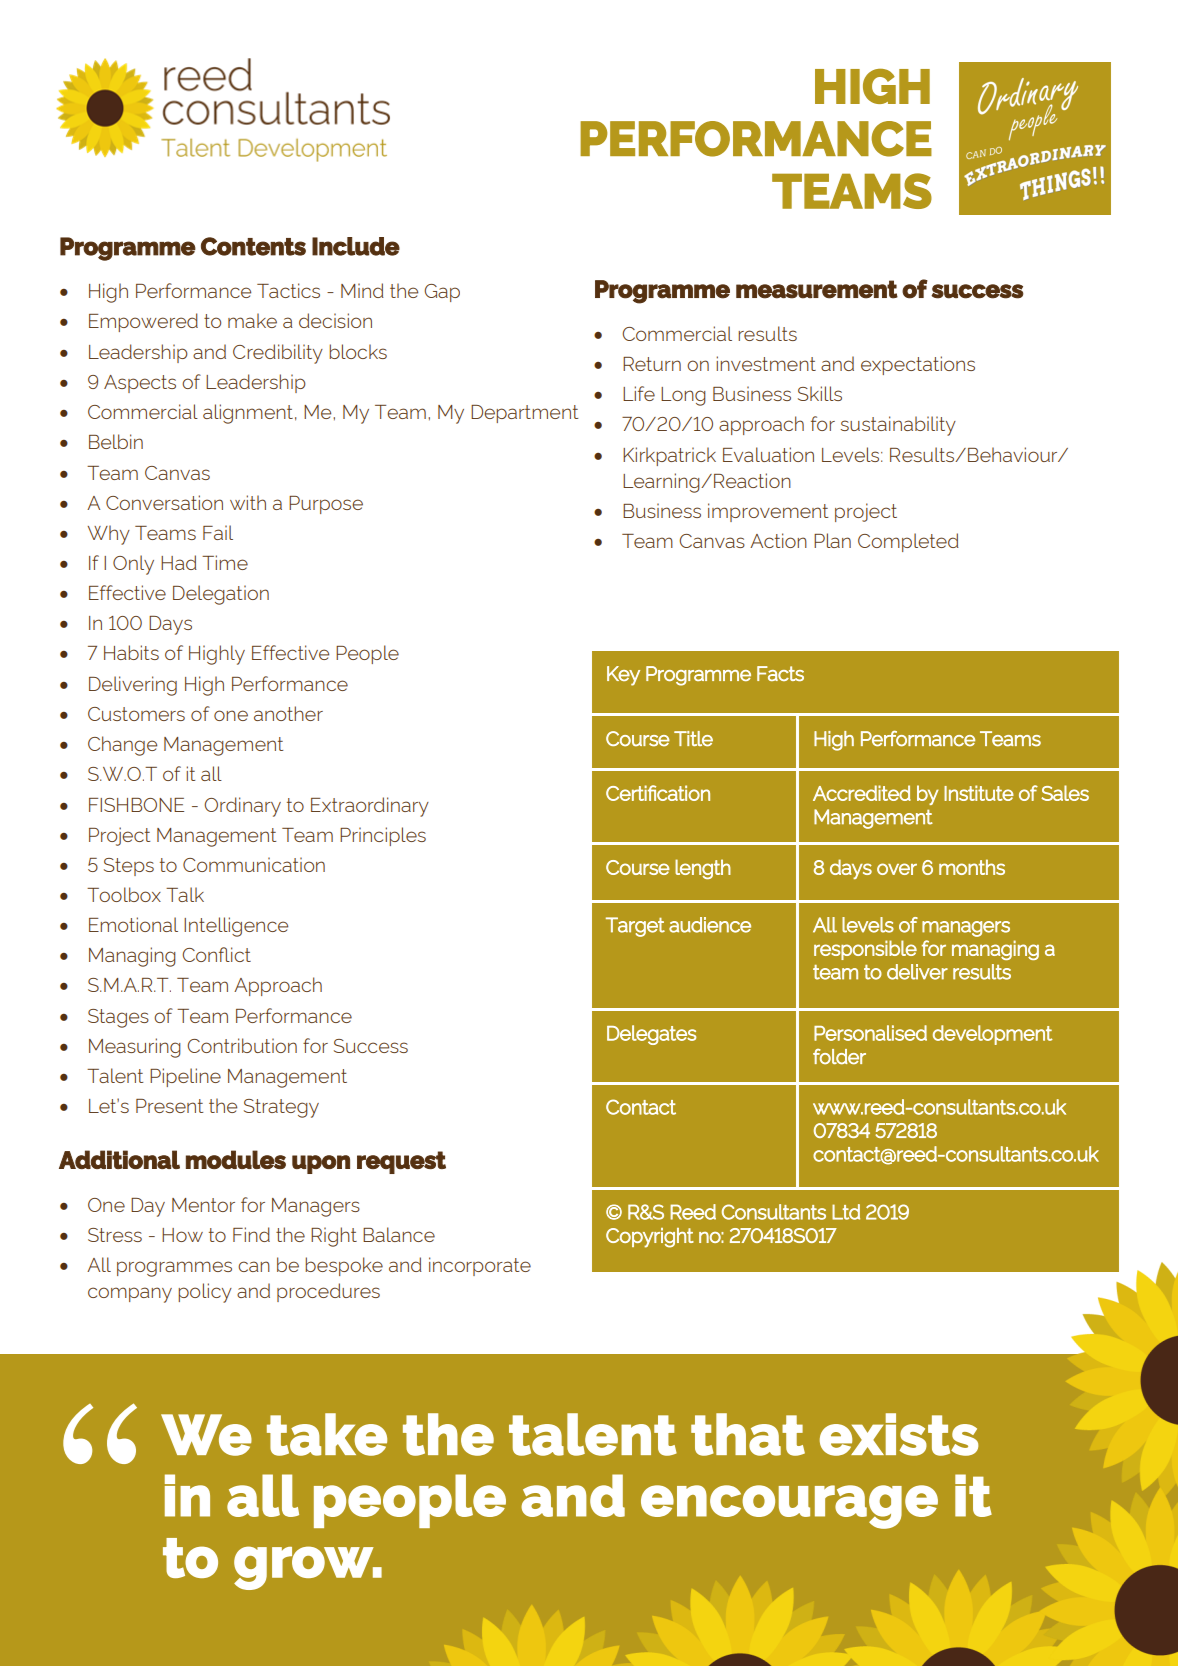  I want to click on expectations, so click(918, 365).
